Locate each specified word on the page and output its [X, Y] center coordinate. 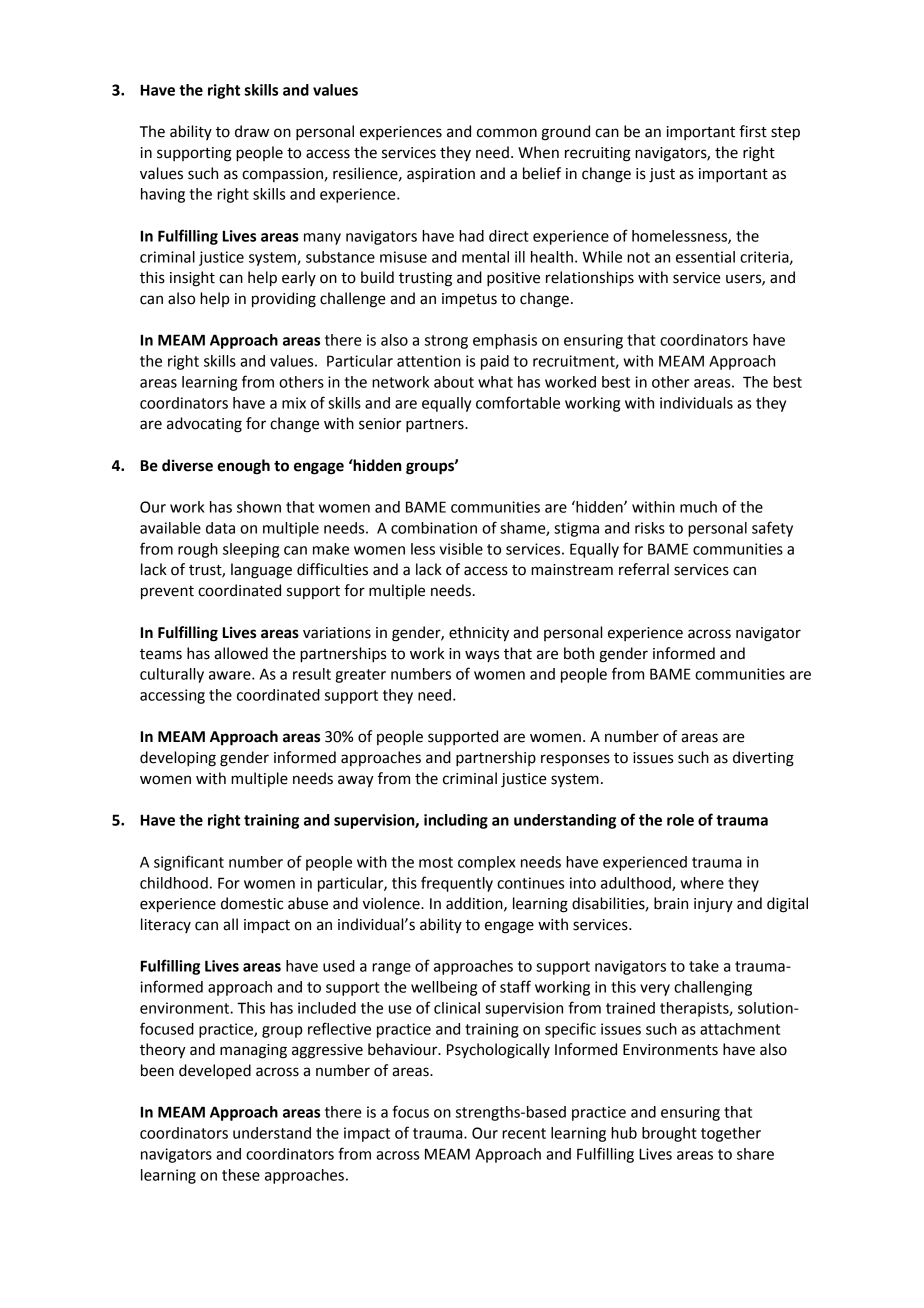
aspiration [441, 175]
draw [252, 131]
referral [644, 569]
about [454, 382]
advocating [204, 425]
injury [713, 905]
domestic [252, 903]
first [753, 131]
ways [482, 656]
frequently [457, 884]
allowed [241, 653]
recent [524, 1133]
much [698, 507]
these [241, 1175]
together [731, 1134]
